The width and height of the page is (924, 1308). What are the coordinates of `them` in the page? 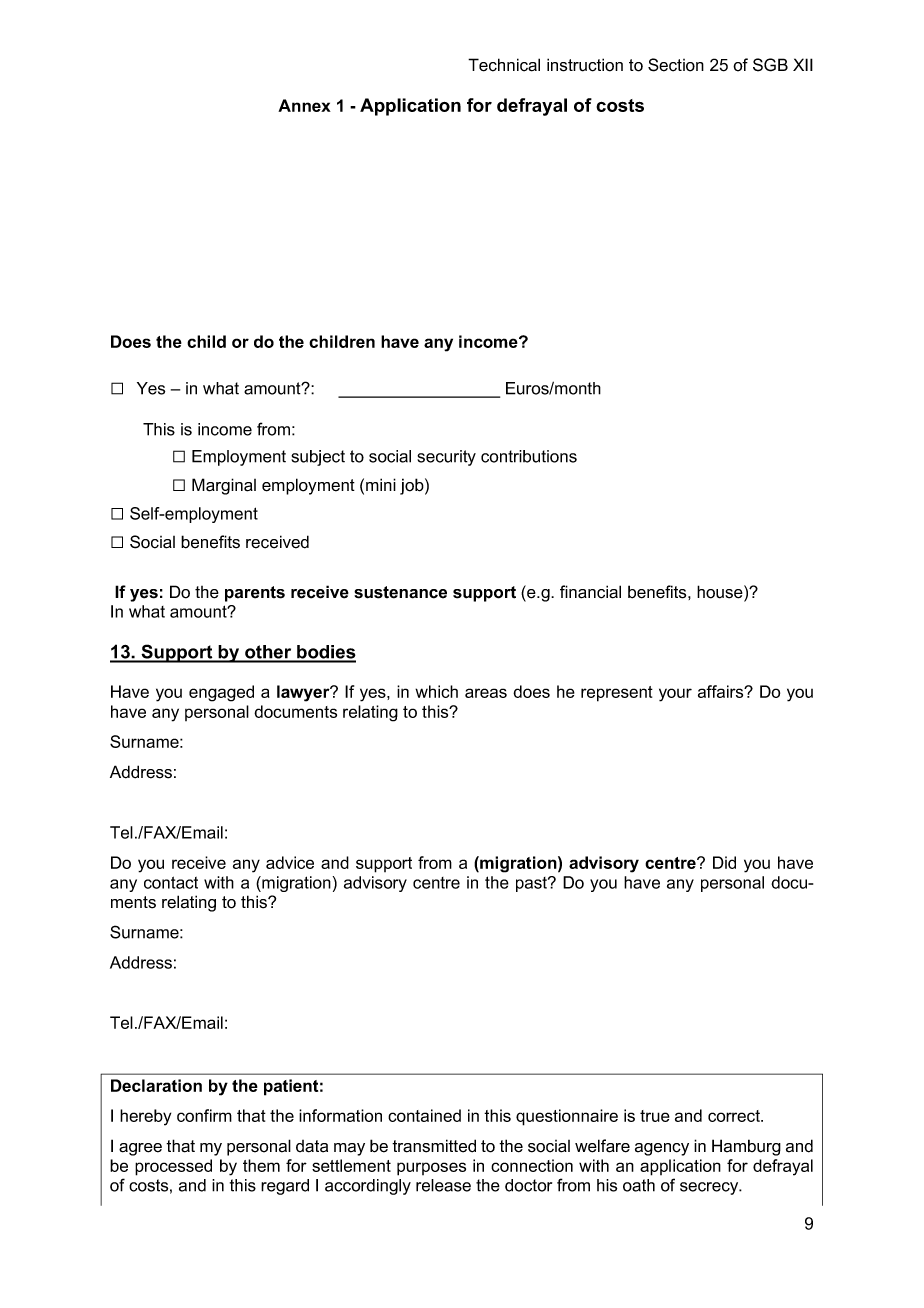 It's located at (261, 1165).
